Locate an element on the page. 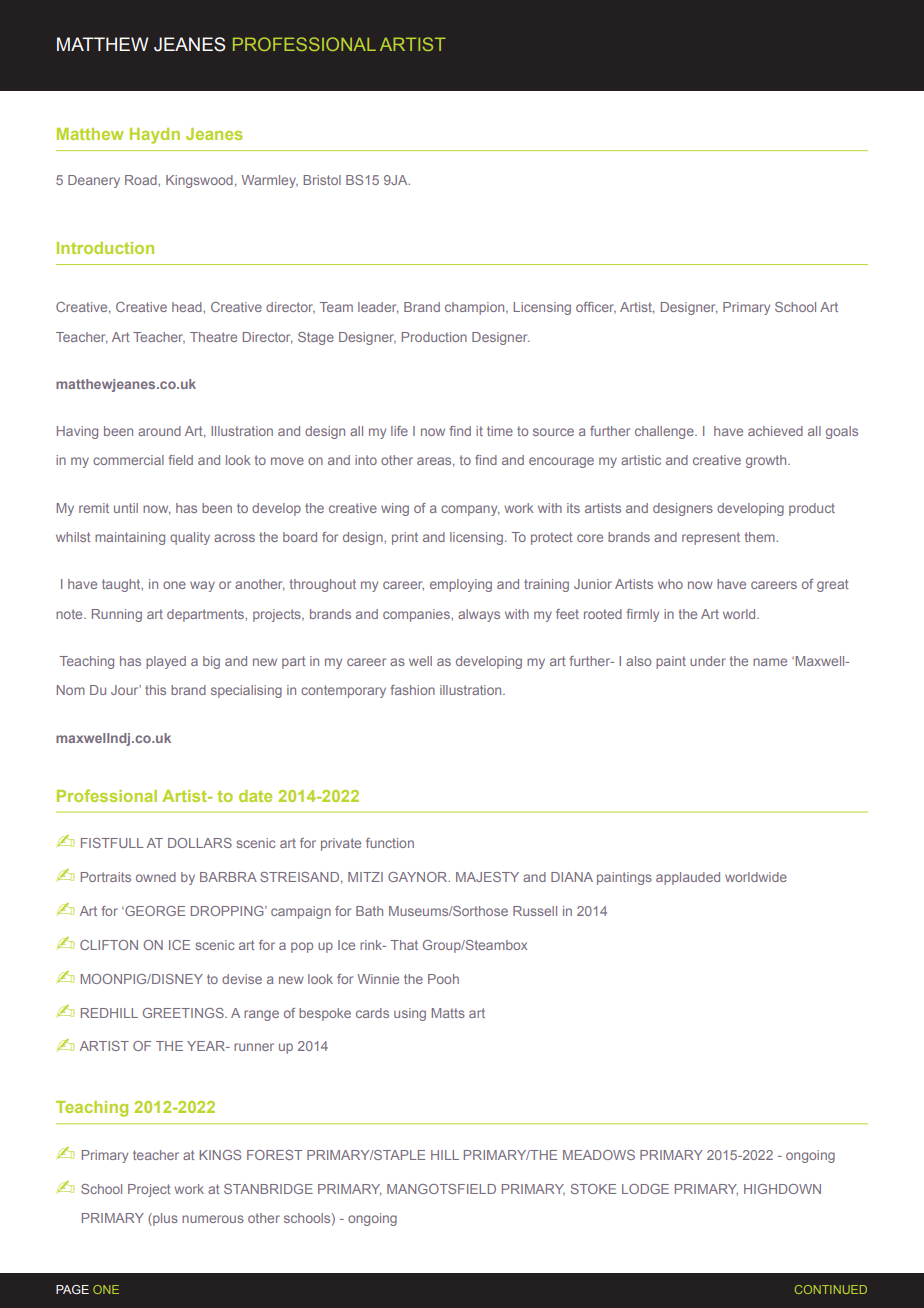 This page has width=924, height=1308. fashion is located at coordinates (412, 690).
